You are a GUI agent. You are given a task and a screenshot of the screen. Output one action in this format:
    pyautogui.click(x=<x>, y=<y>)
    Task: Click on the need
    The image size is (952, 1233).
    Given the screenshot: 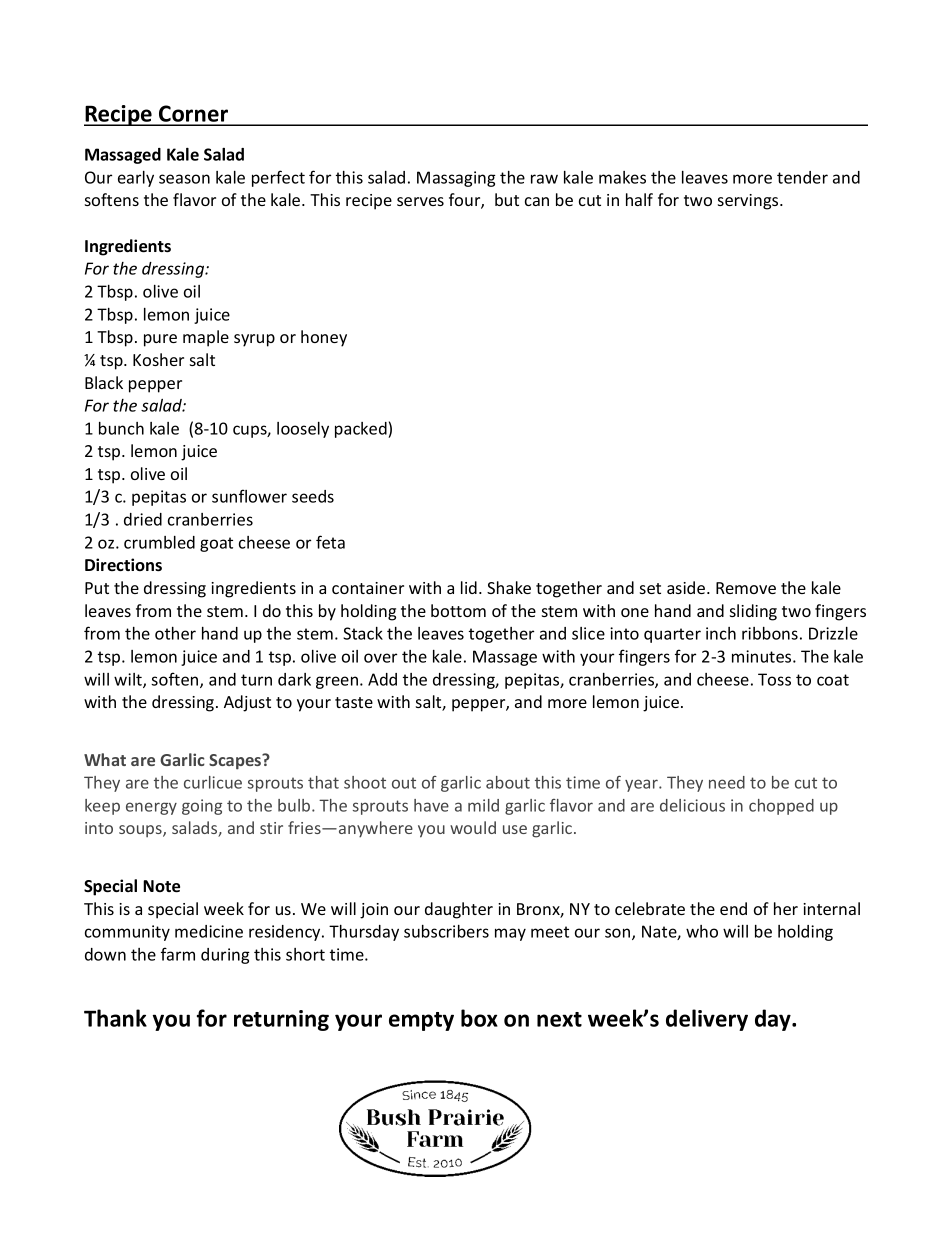 What is the action you would take?
    pyautogui.click(x=727, y=782)
